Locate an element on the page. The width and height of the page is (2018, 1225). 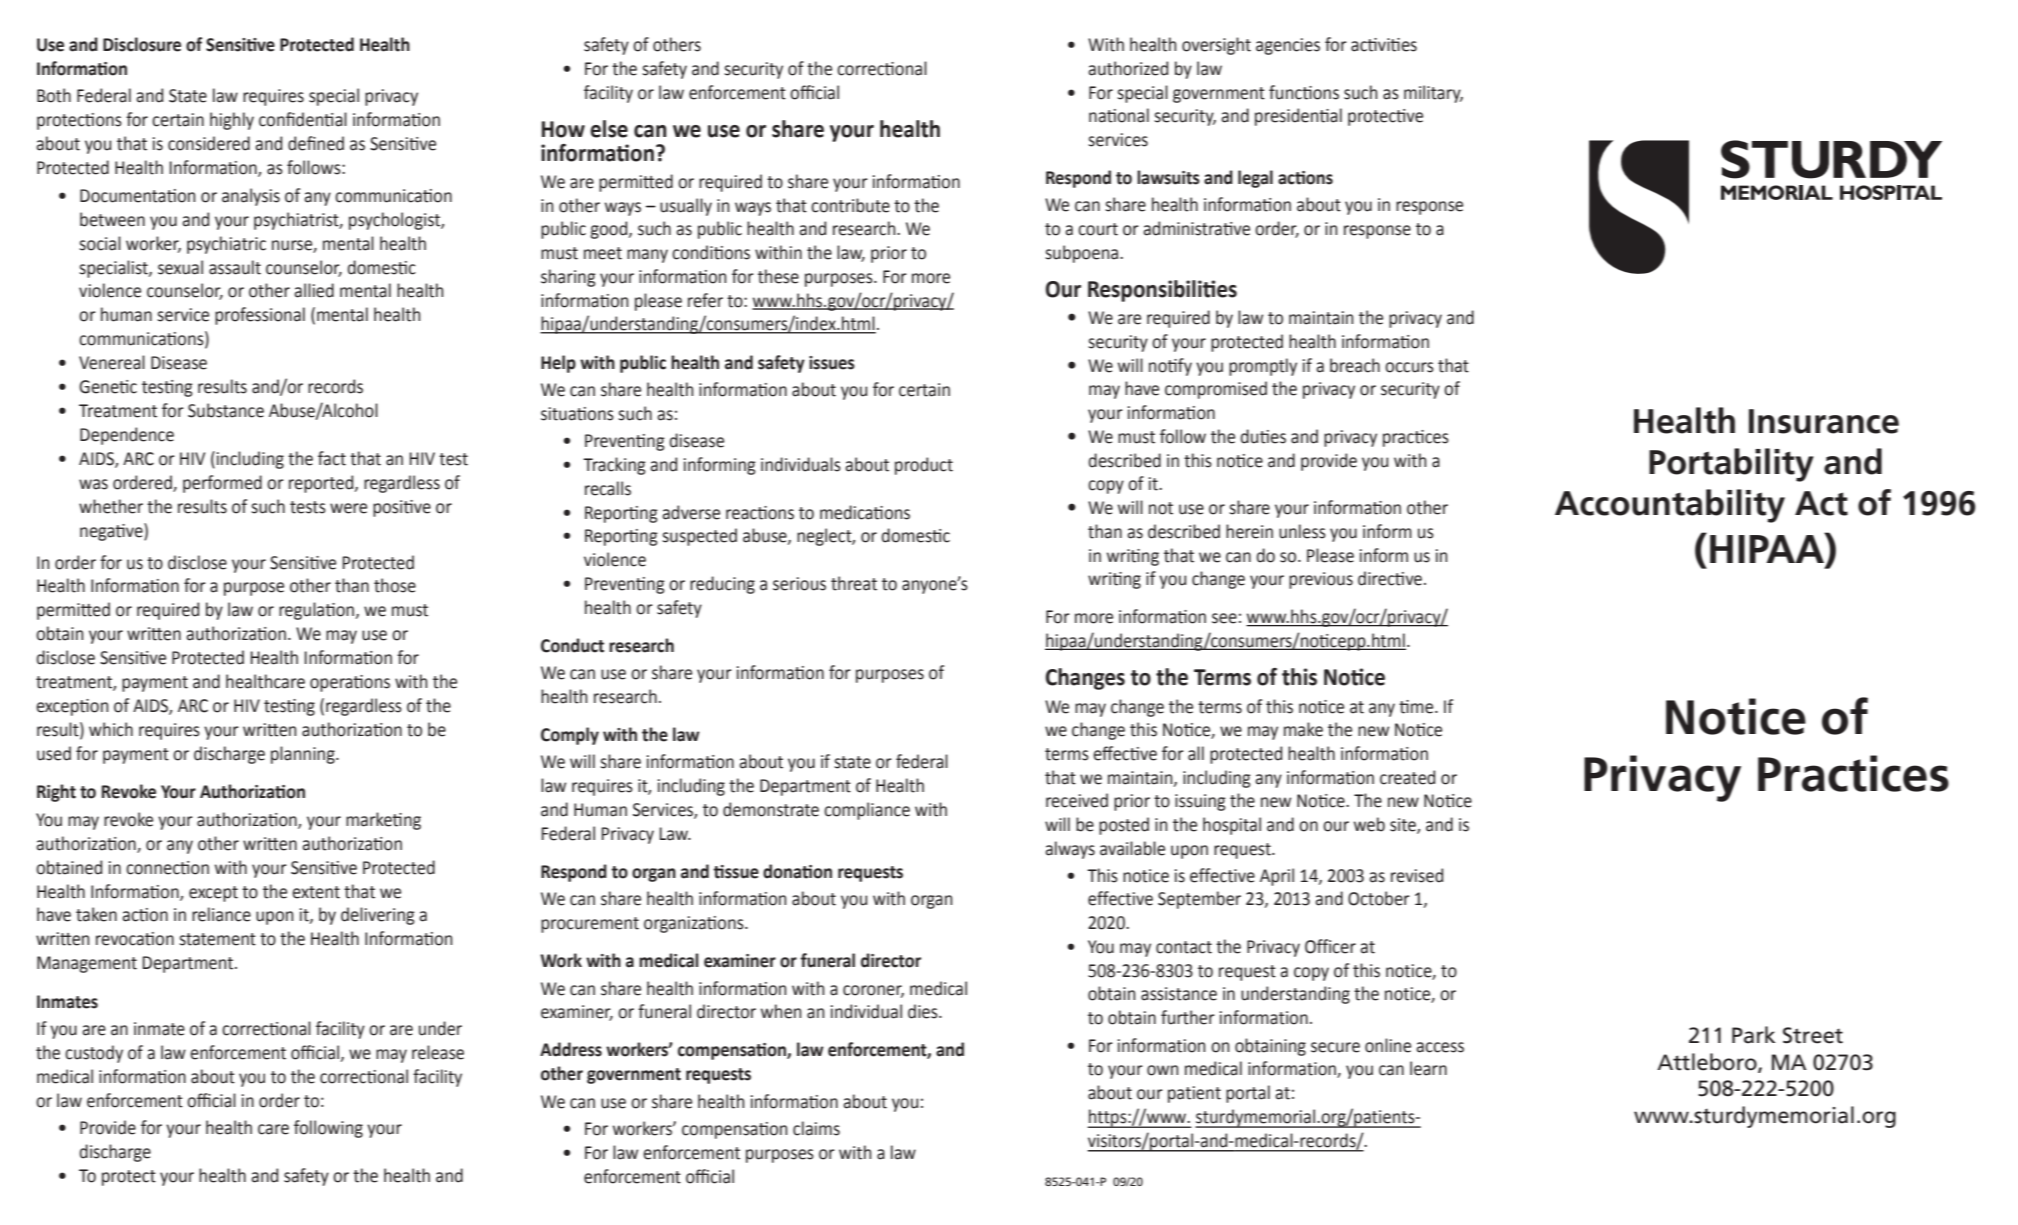
confidential is located at coordinates (303, 119).
